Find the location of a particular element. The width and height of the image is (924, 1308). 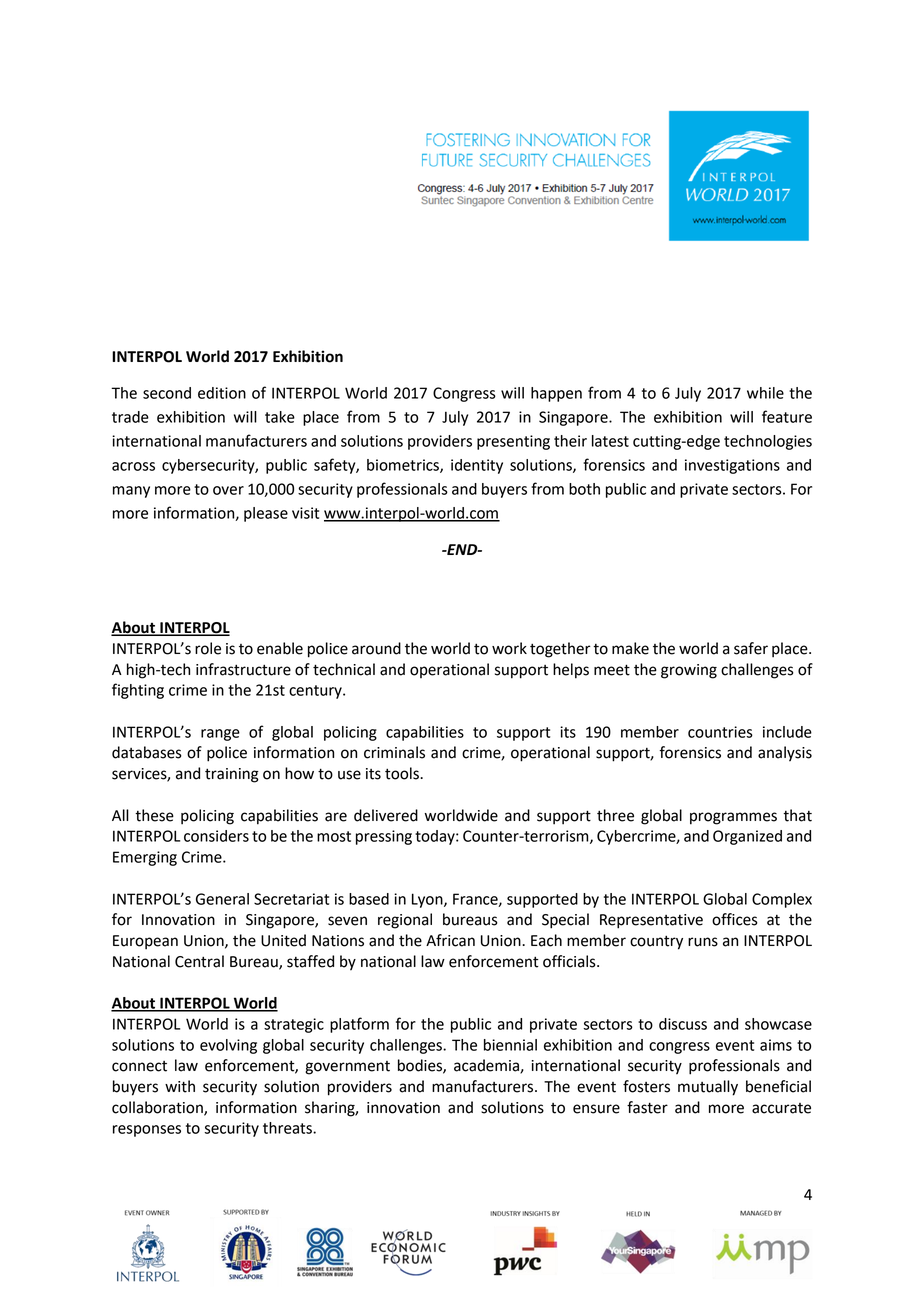

role is located at coordinates (208, 648).
